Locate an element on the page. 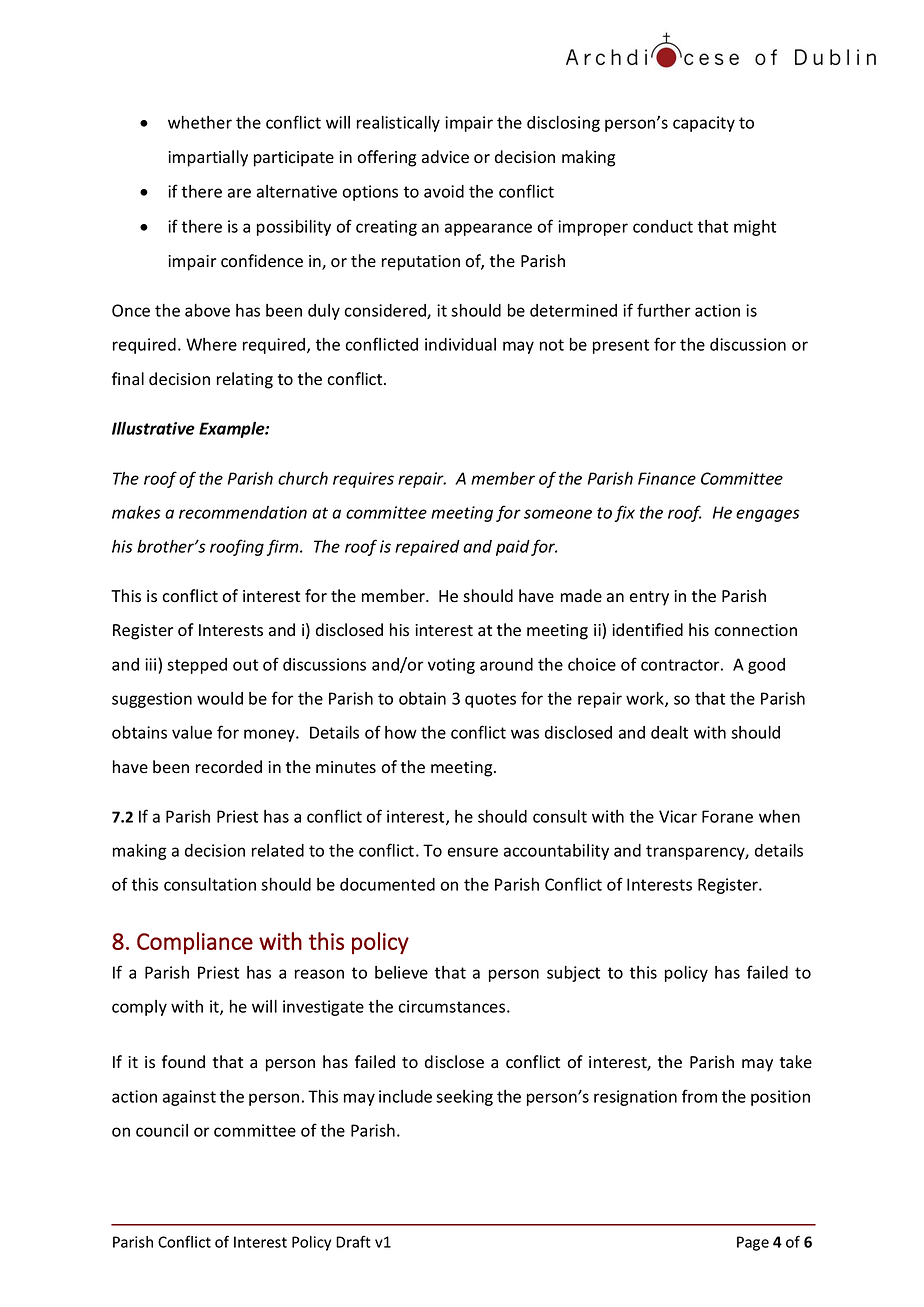 The width and height of the image is (924, 1307). Page is located at coordinates (753, 1243).
